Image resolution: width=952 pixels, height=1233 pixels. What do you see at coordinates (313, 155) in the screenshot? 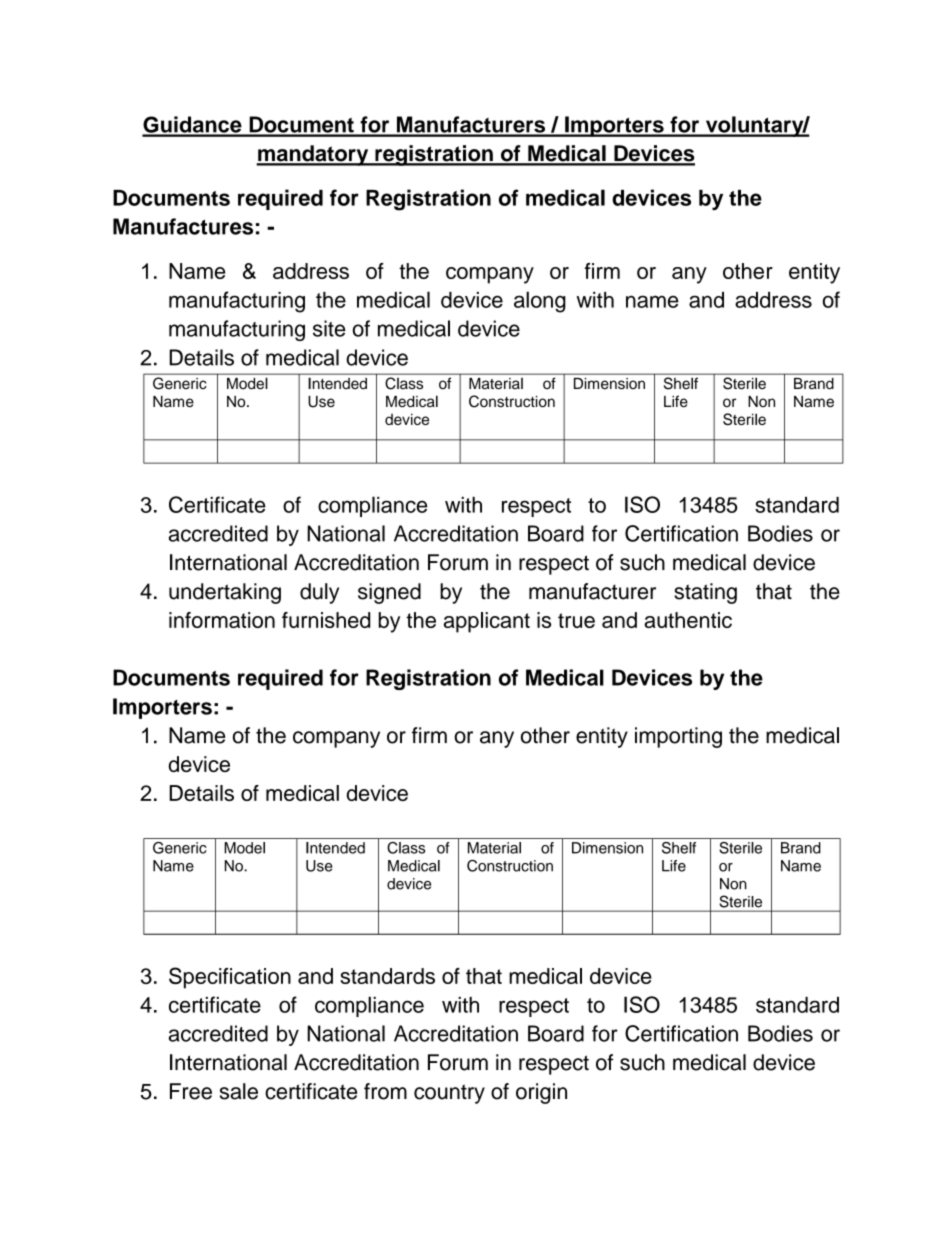
I see `mandatory` at bounding box center [313, 155].
